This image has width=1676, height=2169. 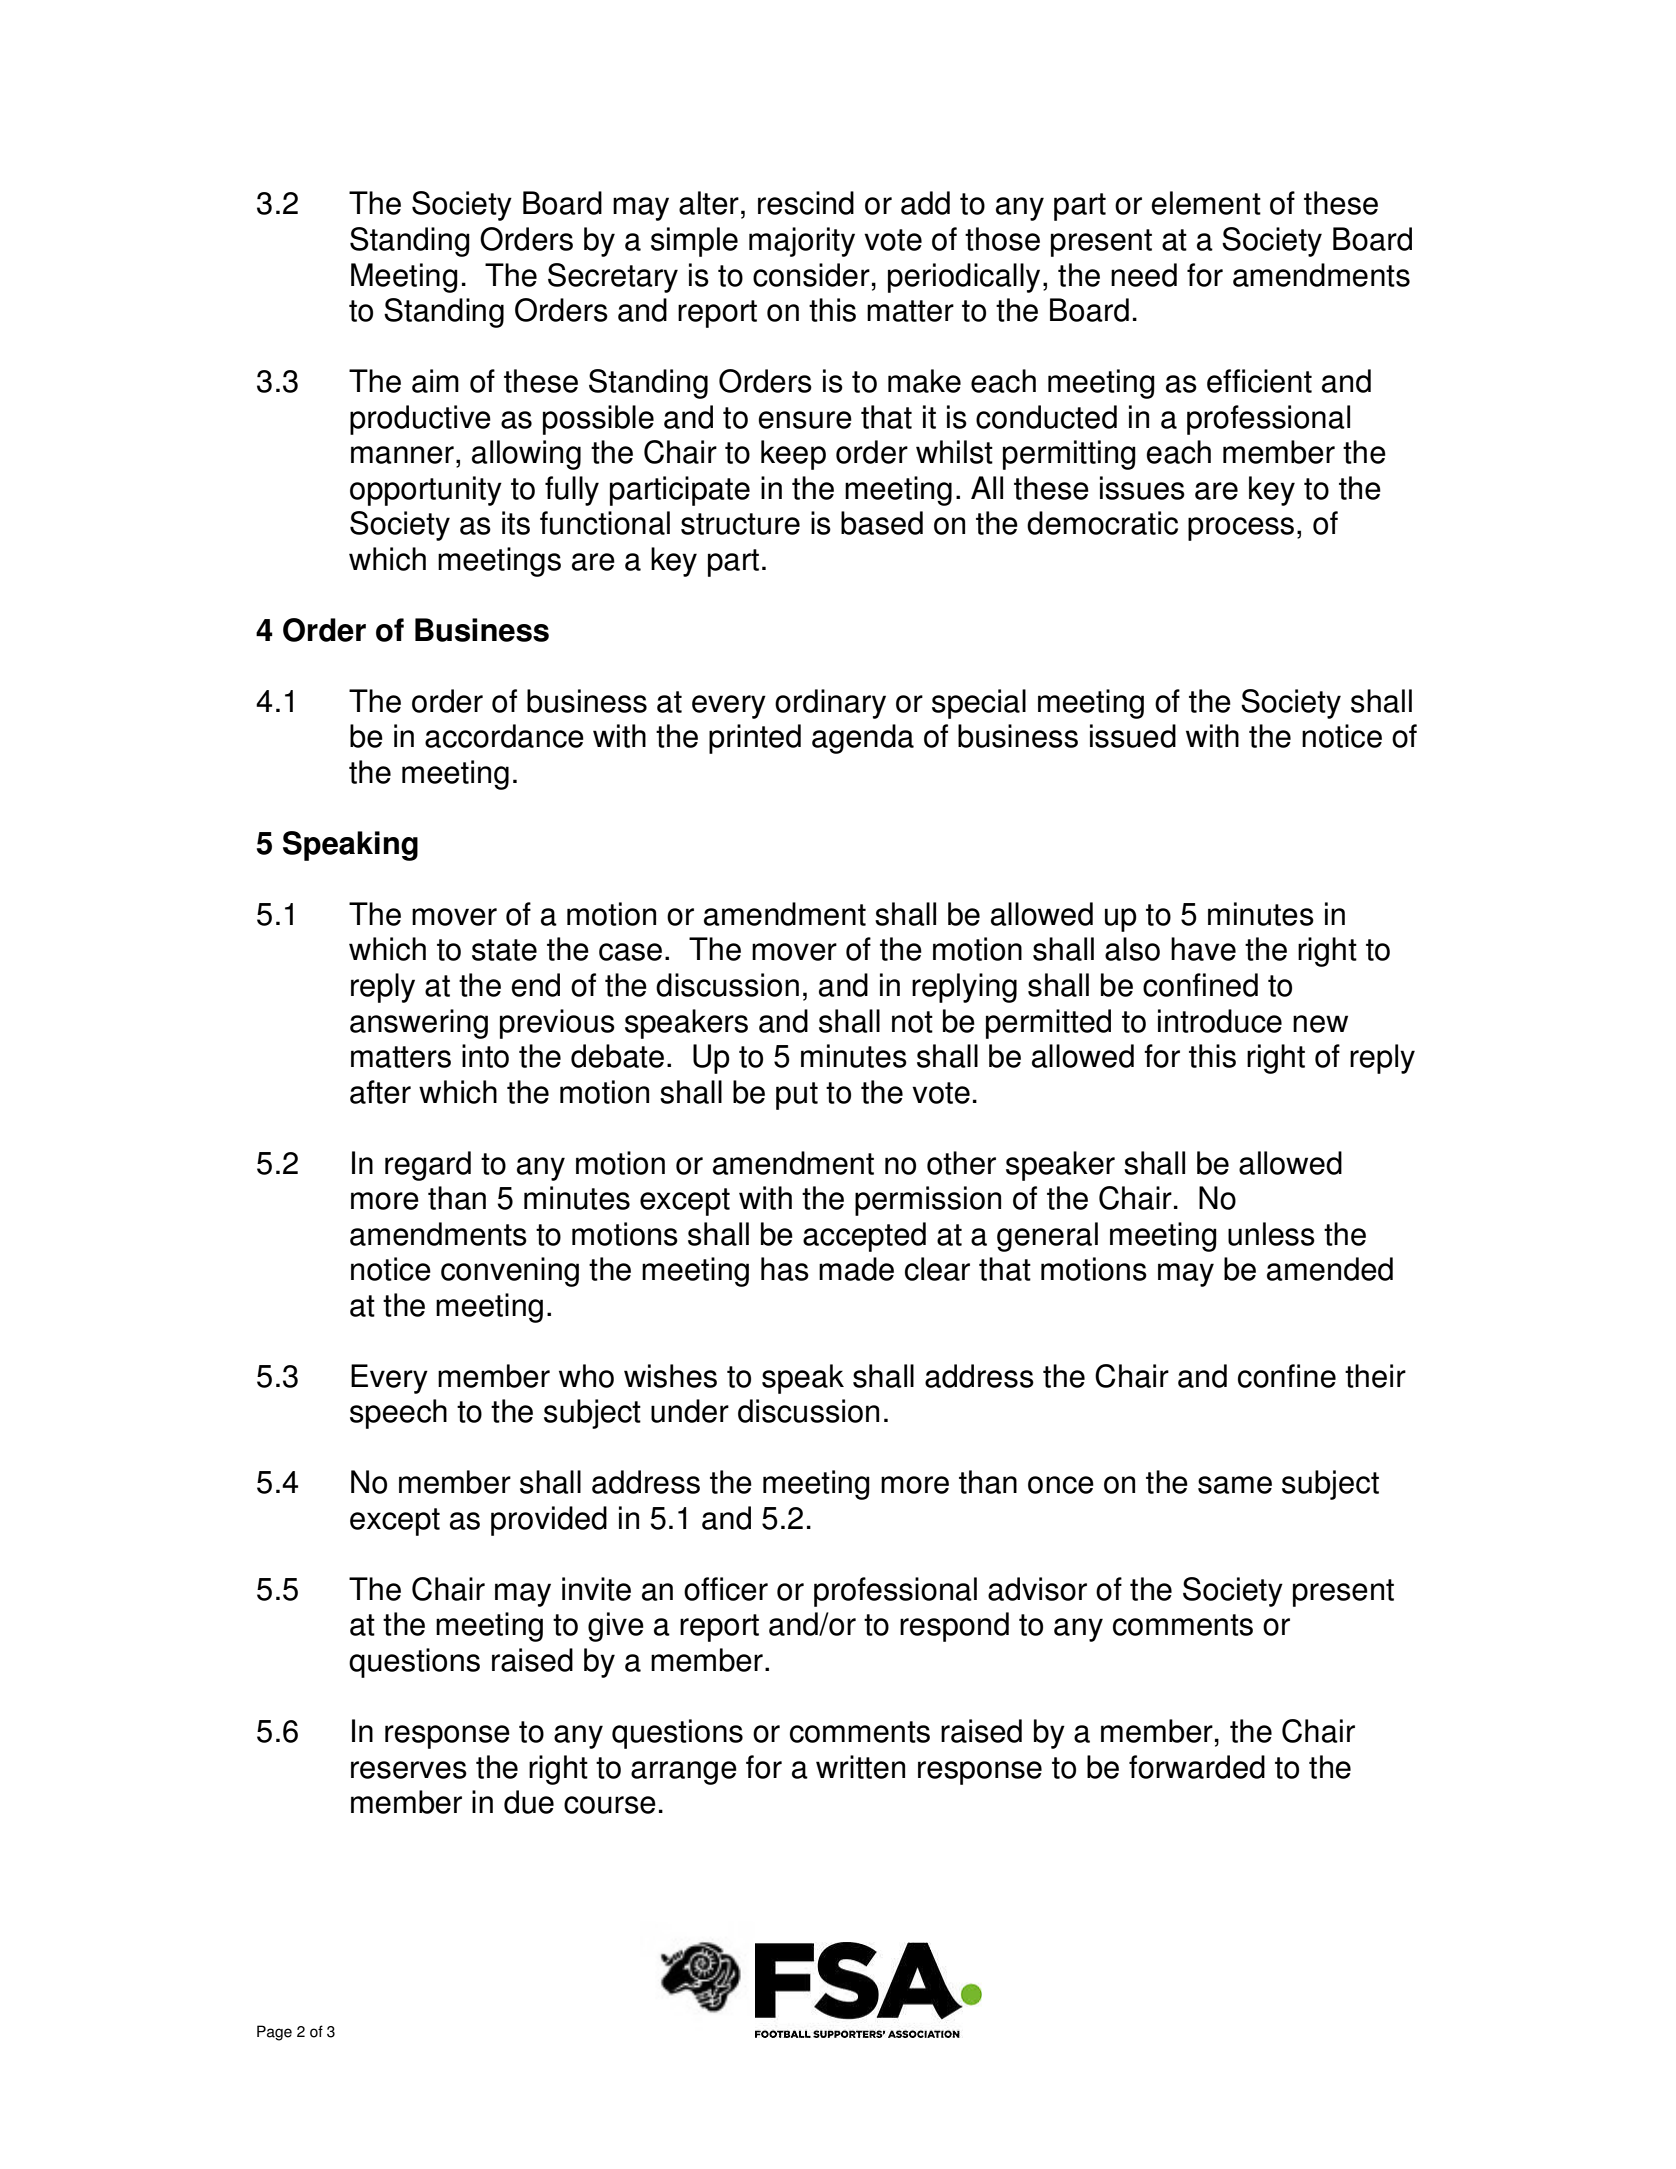 What do you see at coordinates (863, 739) in the image?
I see `agenda` at bounding box center [863, 739].
